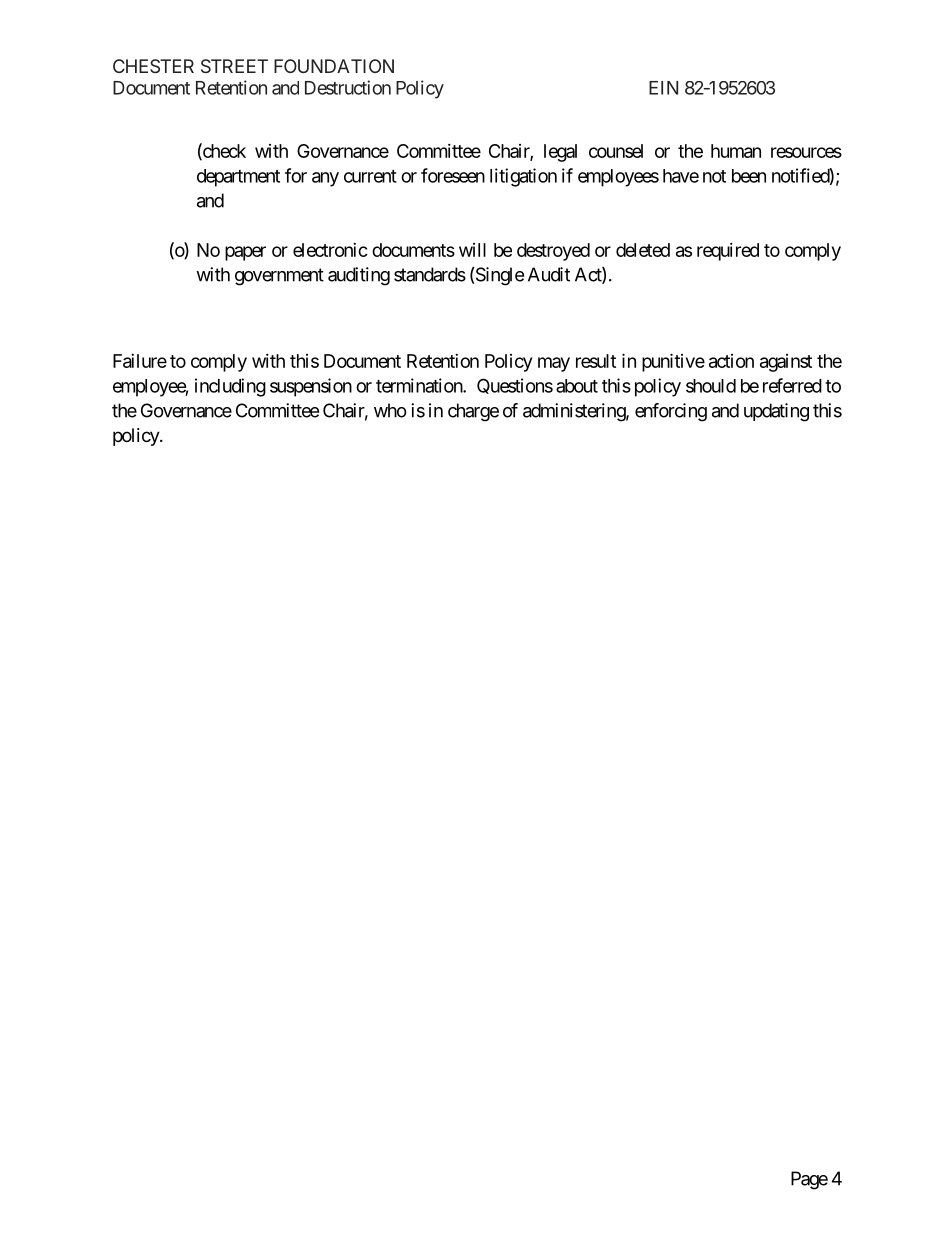 This screenshot has height=1233, width=952. I want to click on termination, so click(420, 385).
